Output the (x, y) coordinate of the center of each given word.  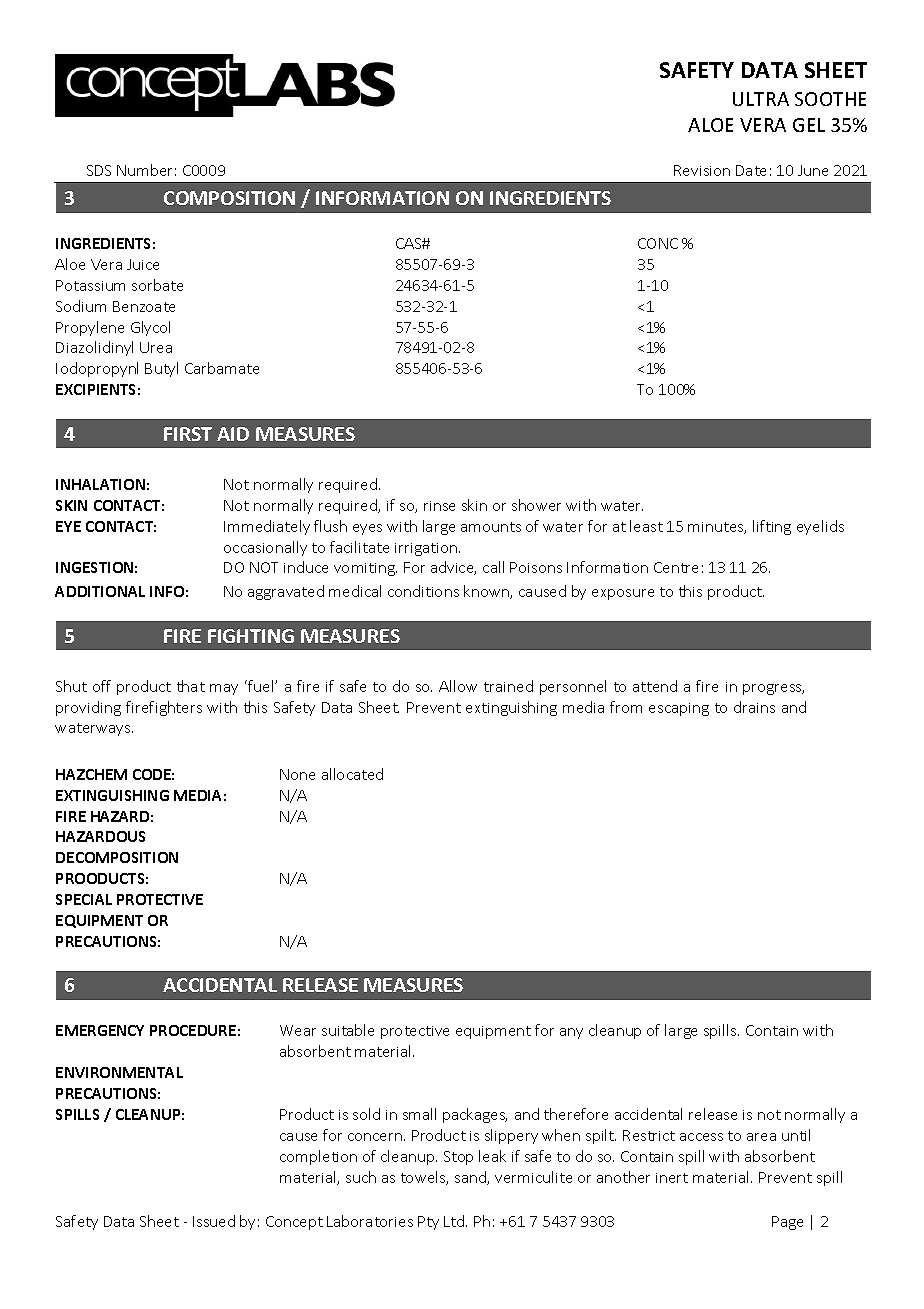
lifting (772, 527)
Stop (458, 1158)
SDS (99, 170)
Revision (702, 170)
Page (787, 1223)
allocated (352, 774)
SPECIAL (84, 899)
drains (754, 707)
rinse (439, 506)
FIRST (188, 434)
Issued (214, 1221)
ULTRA (761, 99)
